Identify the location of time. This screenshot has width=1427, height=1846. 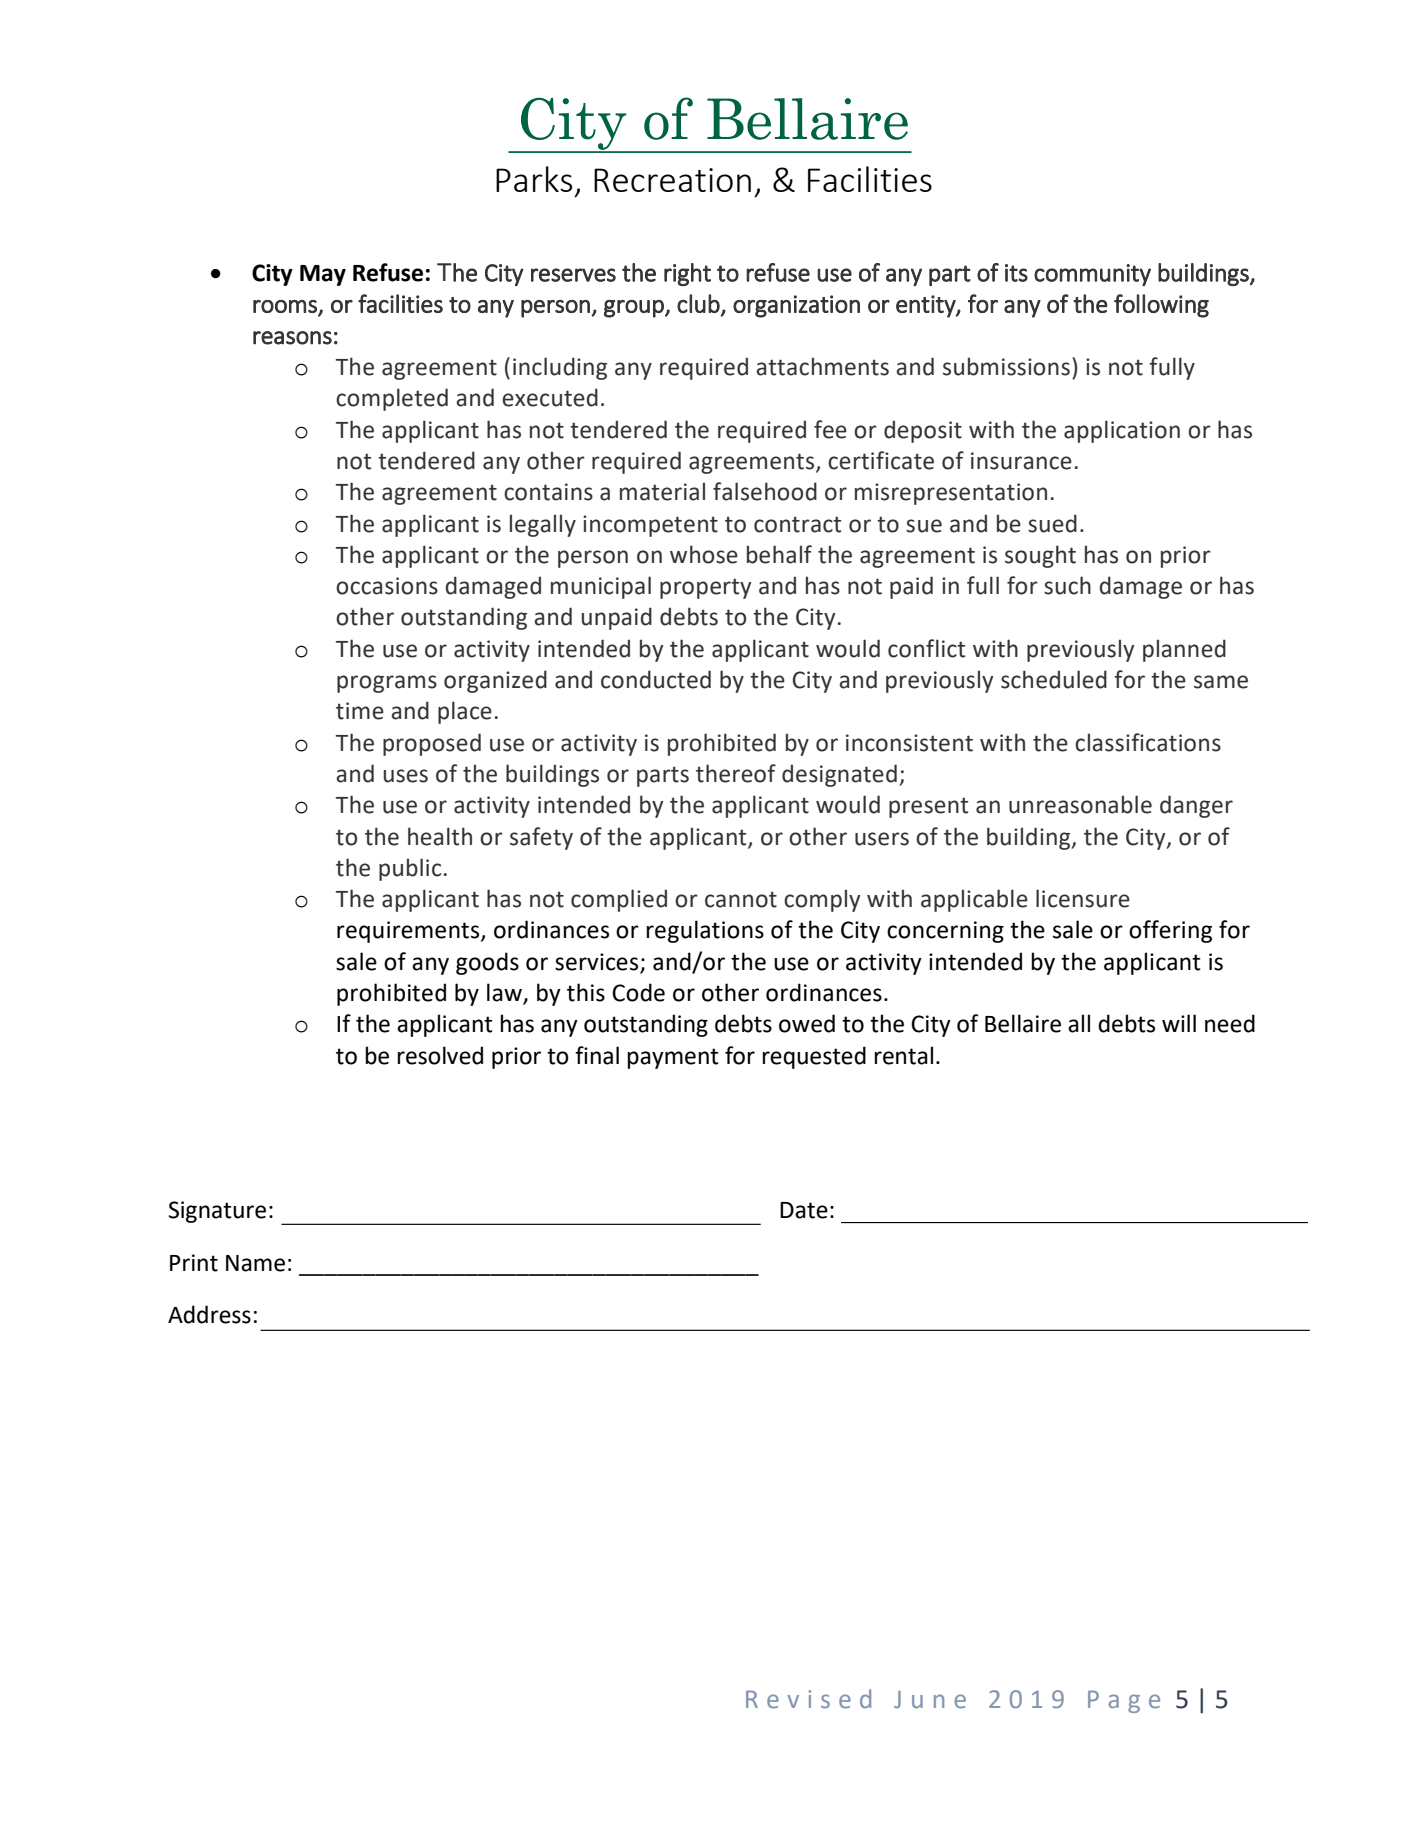
(360, 711).
